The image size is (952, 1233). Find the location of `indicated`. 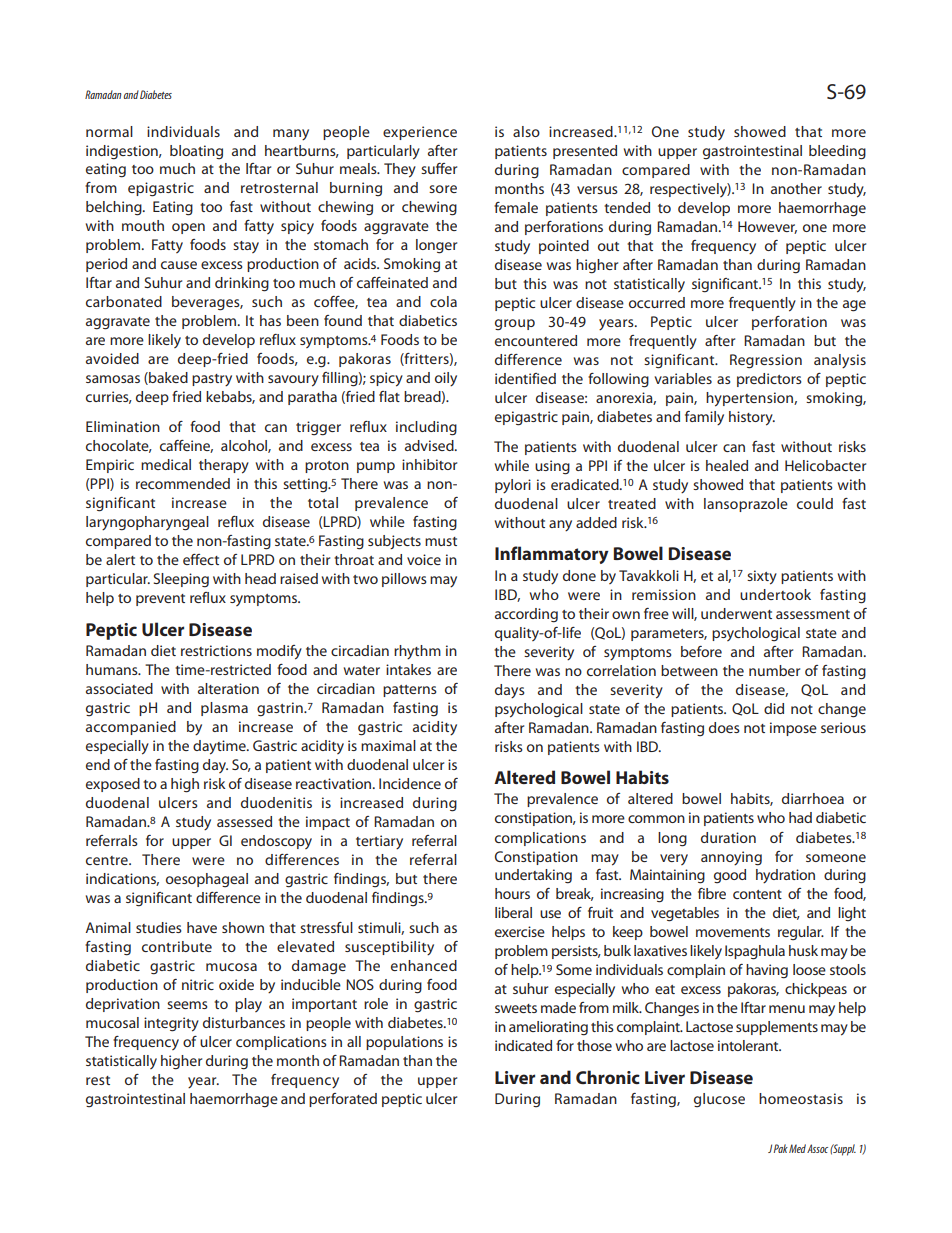

indicated is located at coordinates (523, 1045).
